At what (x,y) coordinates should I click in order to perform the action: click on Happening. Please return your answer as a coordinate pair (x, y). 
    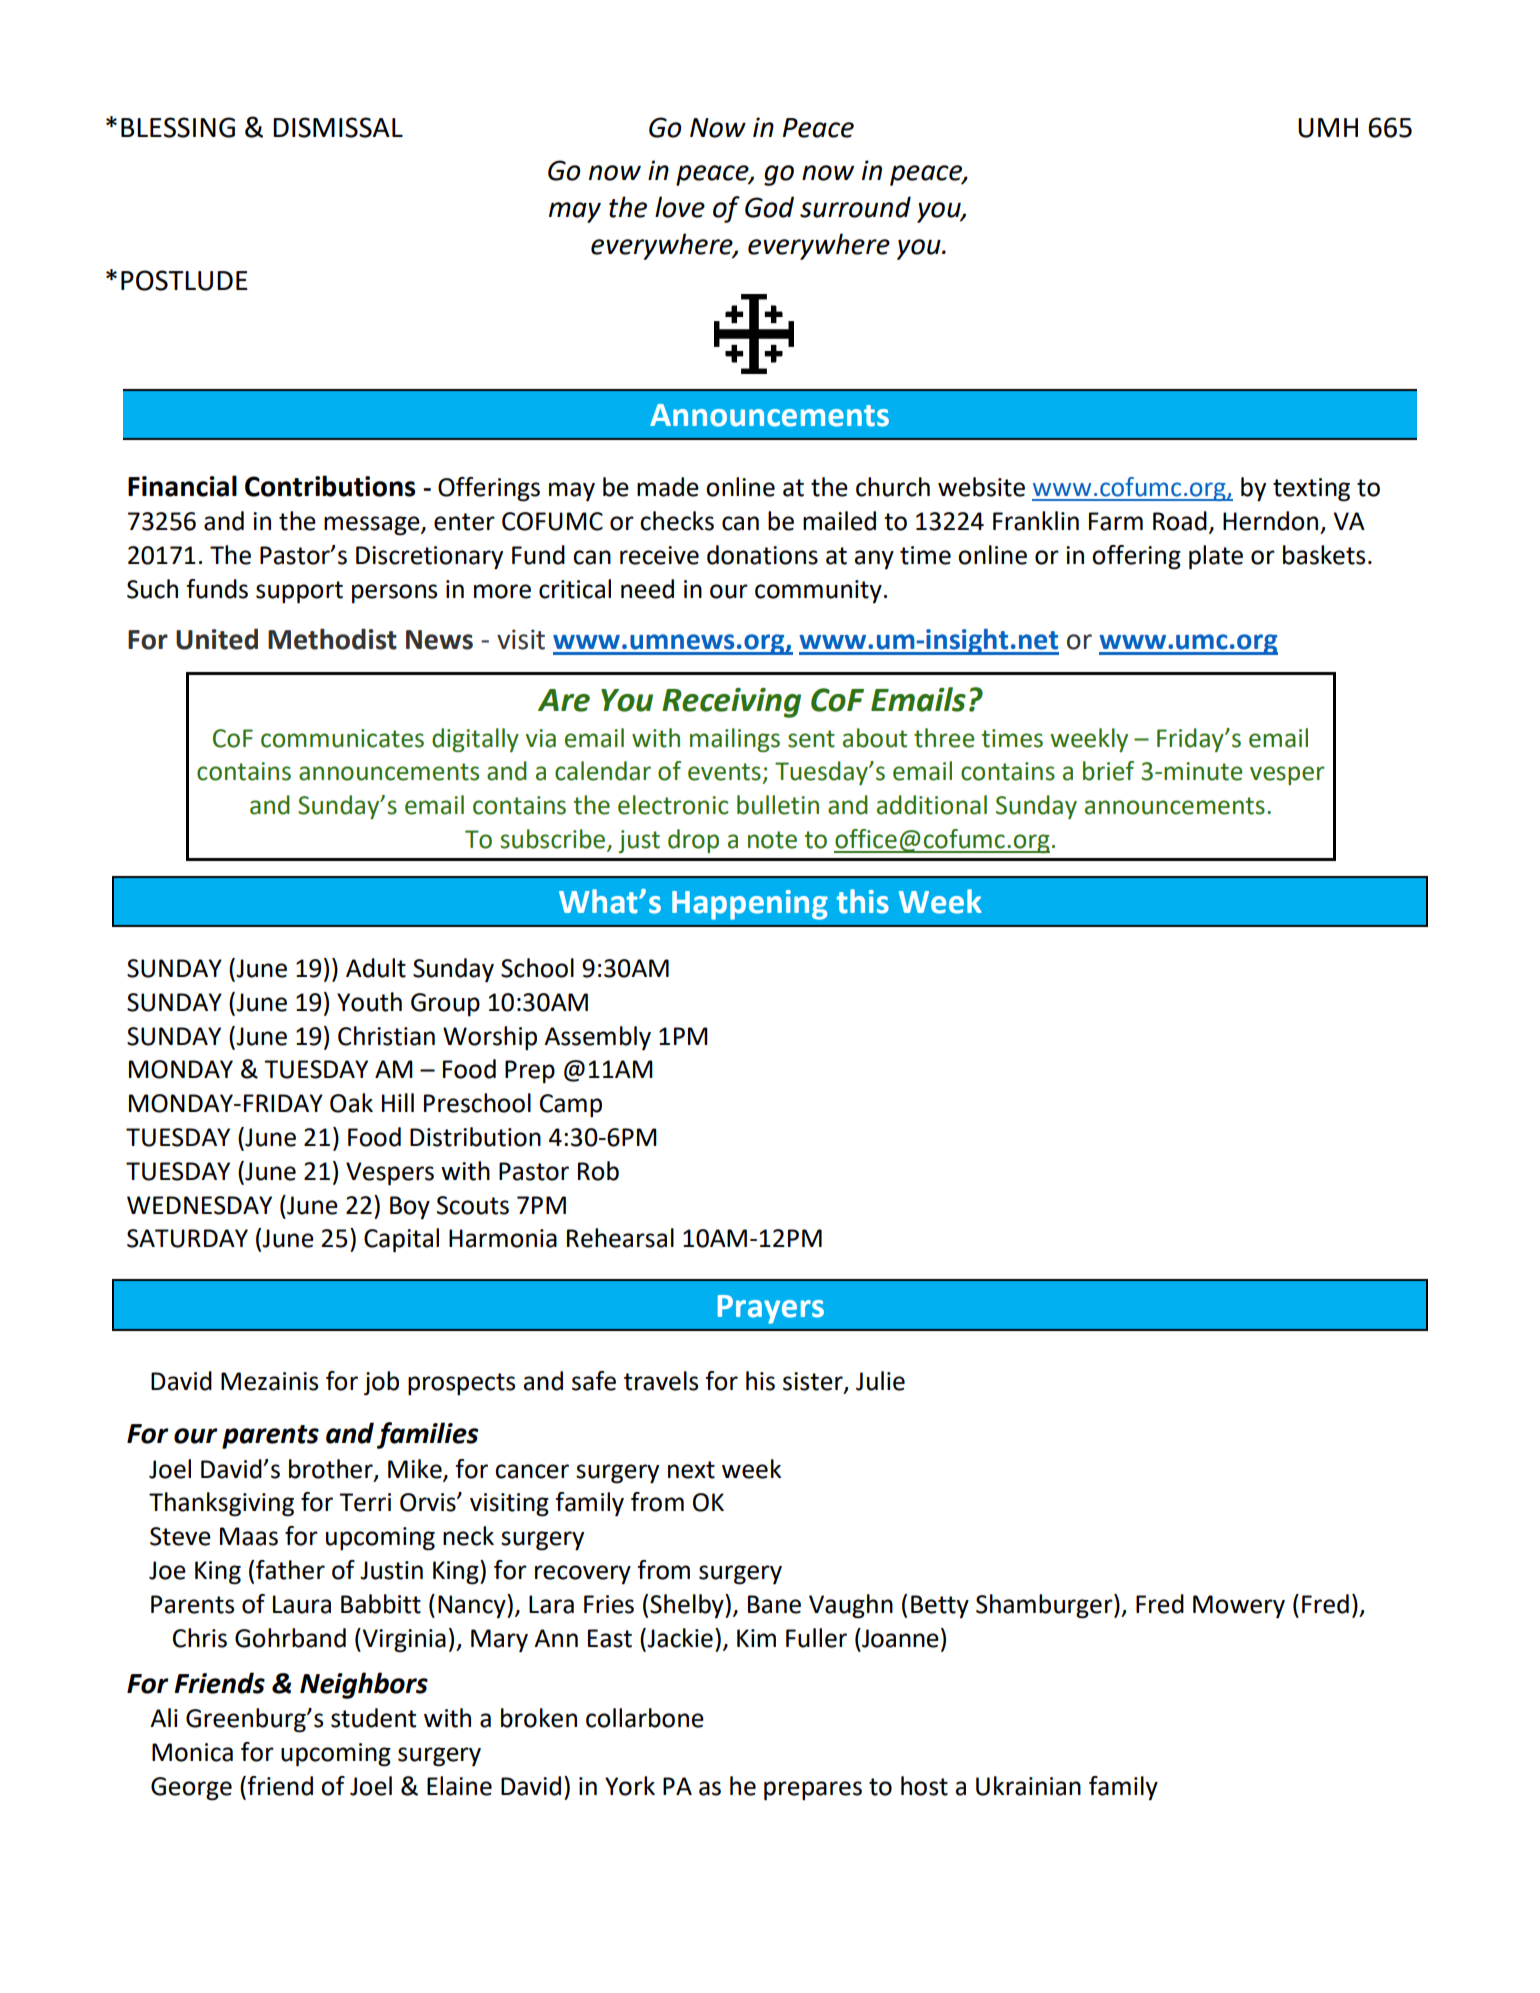
    Looking at the image, I should click on (750, 905).
